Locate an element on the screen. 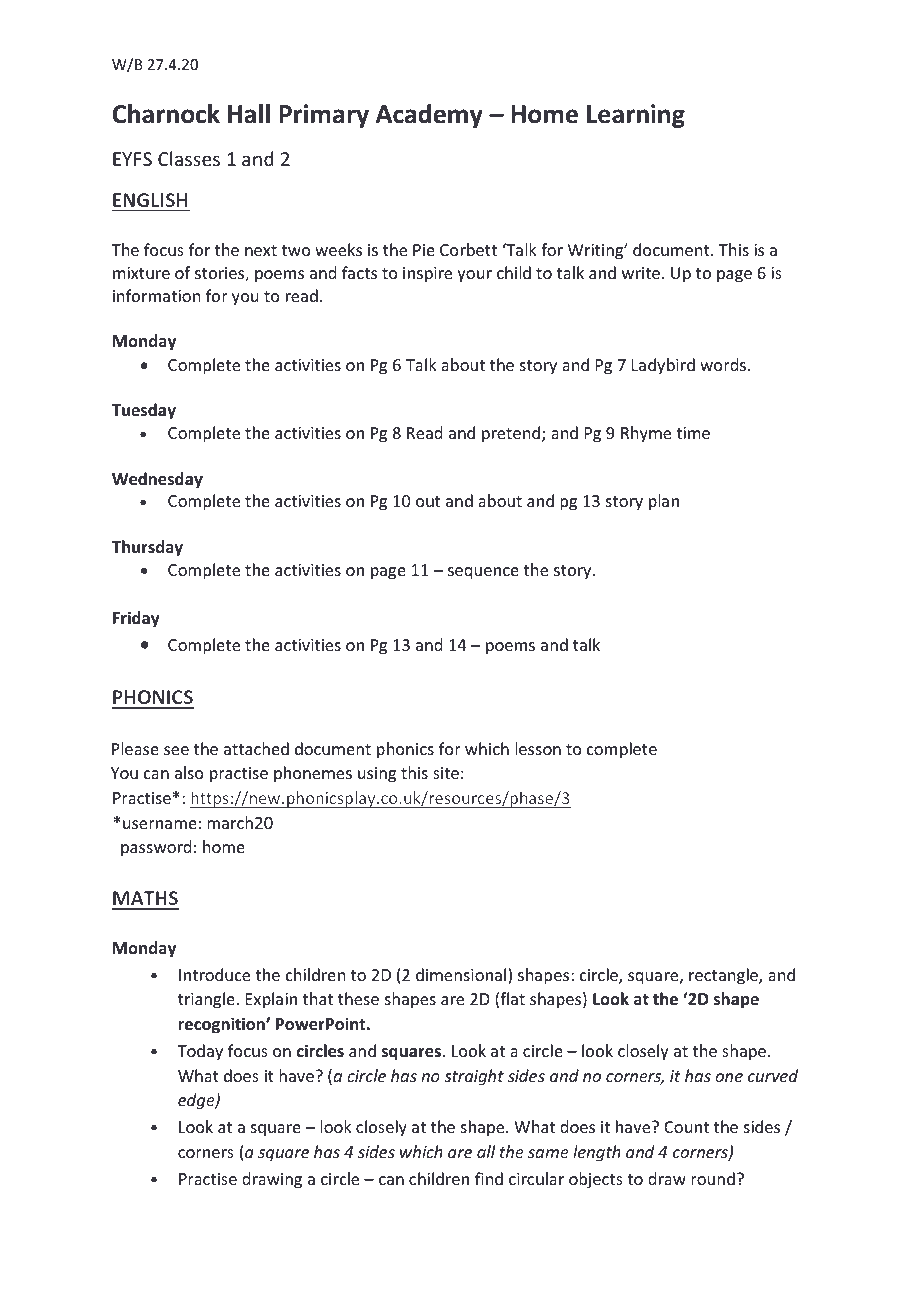 This screenshot has width=924, height=1308. Today is located at coordinates (200, 1052).
